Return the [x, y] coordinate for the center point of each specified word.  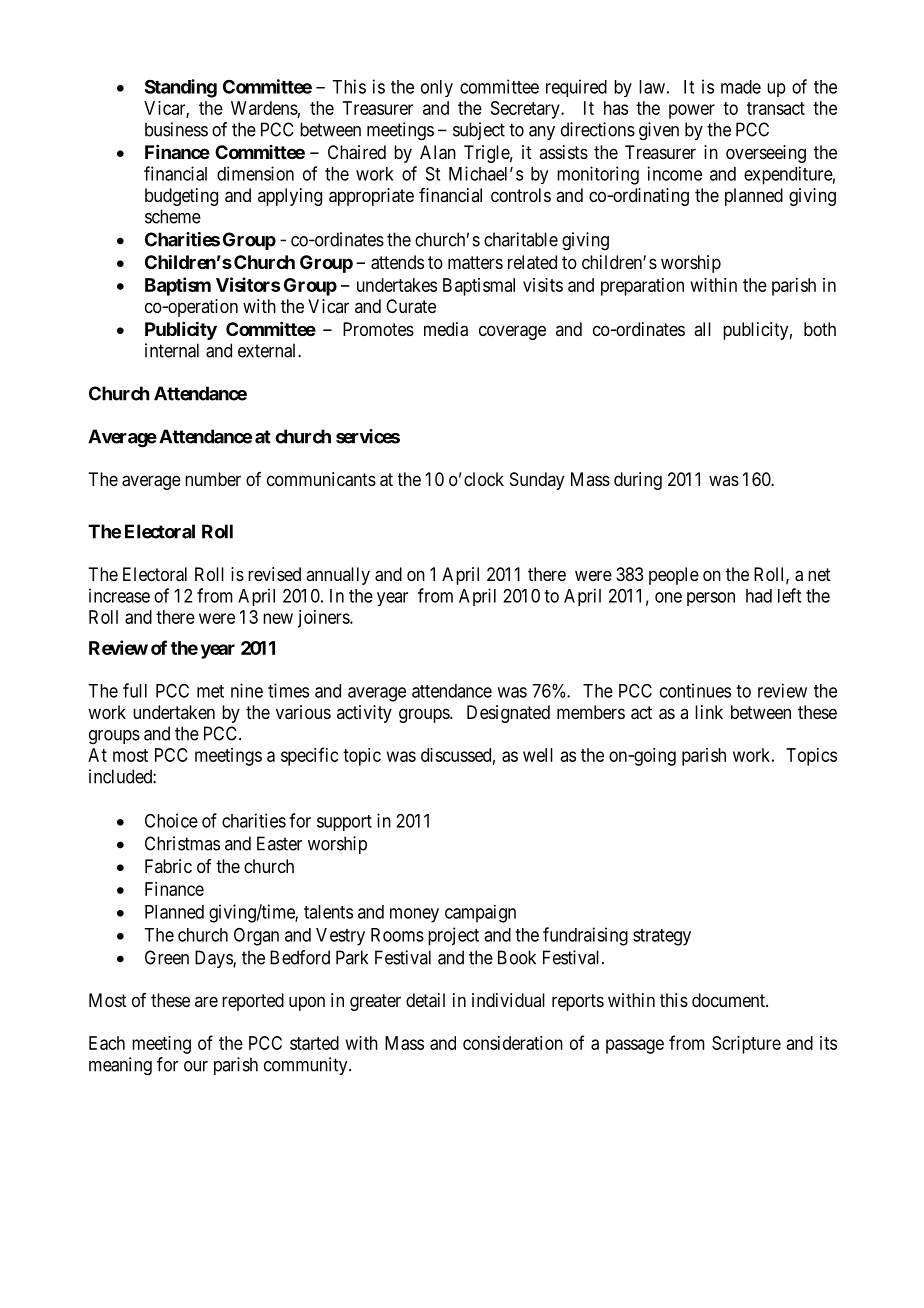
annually [338, 576]
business [176, 129]
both [820, 329]
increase [119, 595]
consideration [513, 1043]
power [692, 111]
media [446, 329]
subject [479, 131]
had [759, 596]
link [709, 712]
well [538, 755]
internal [172, 350]
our [196, 1066]
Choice [171, 820]
